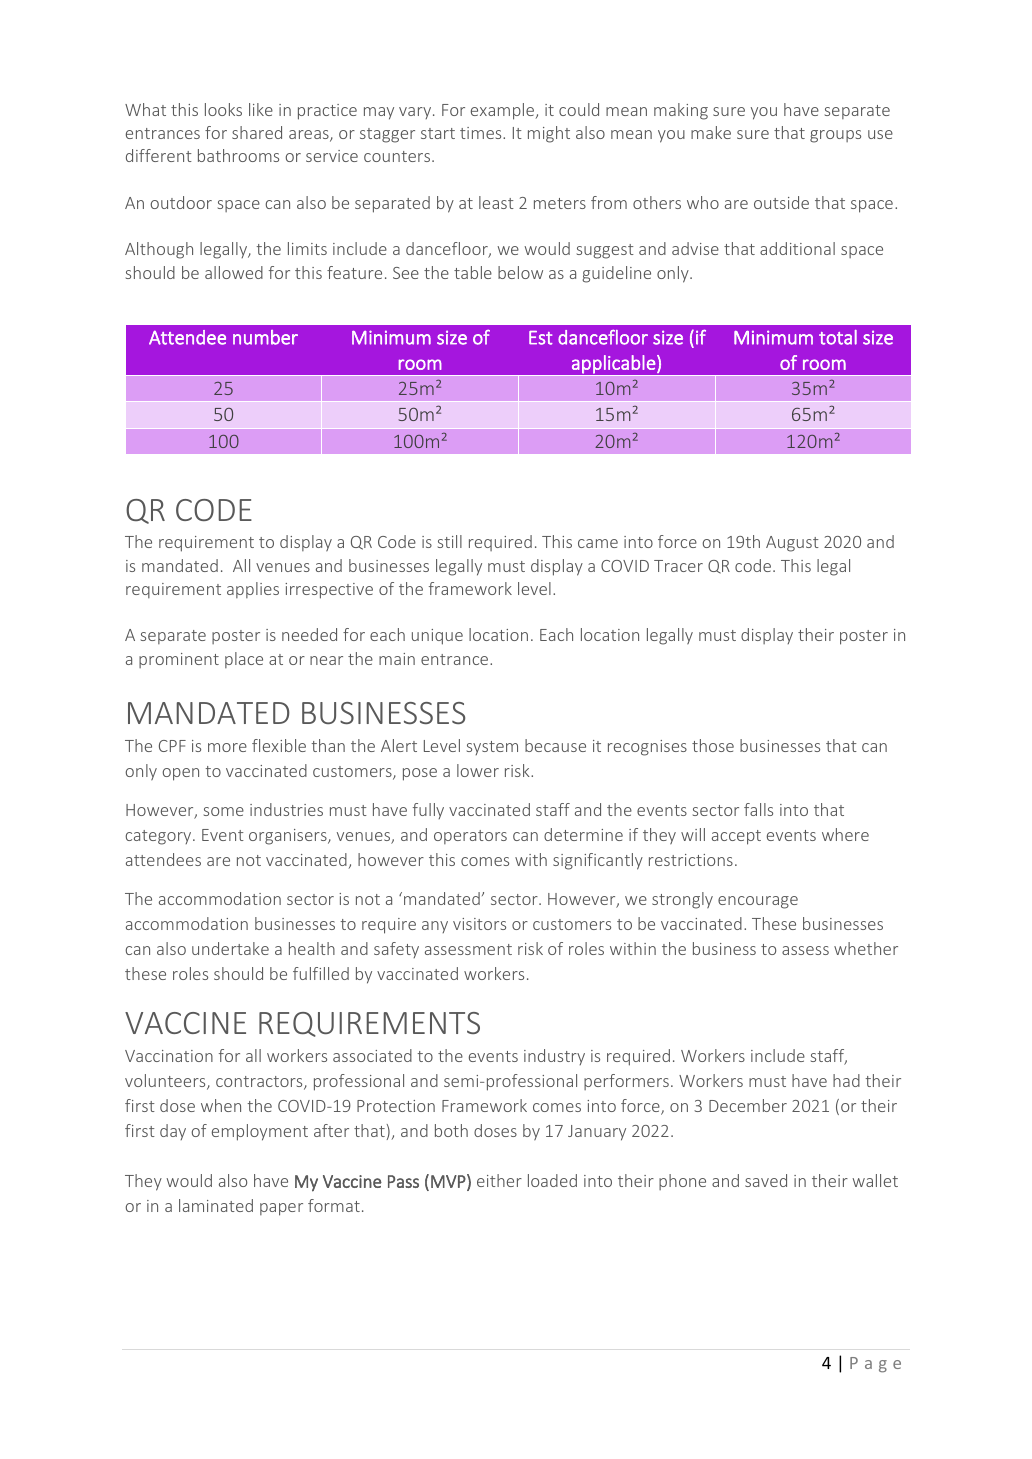  What do you see at coordinates (492, 748) in the screenshot?
I see `system` at bounding box center [492, 748].
